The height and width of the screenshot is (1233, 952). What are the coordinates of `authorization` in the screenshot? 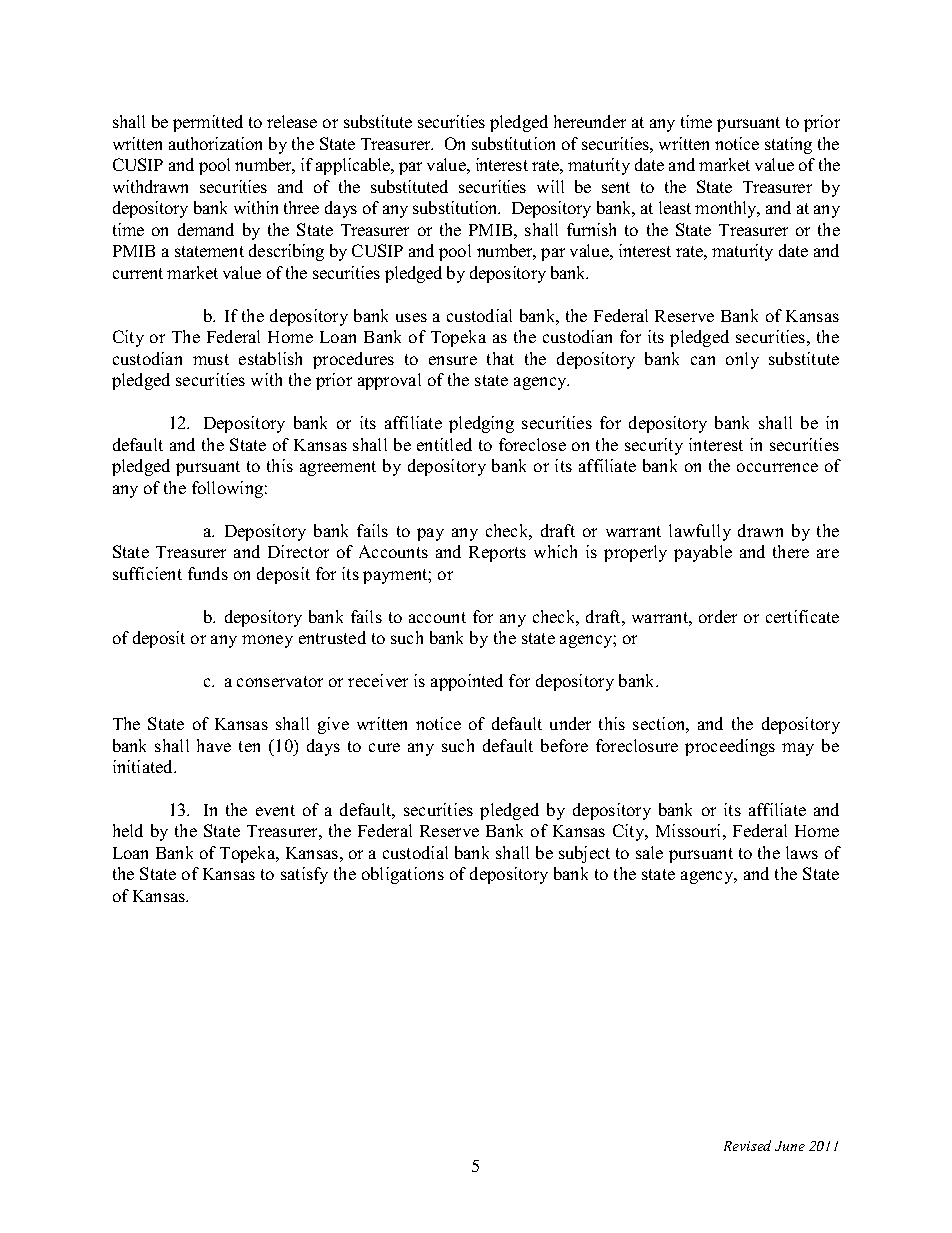 It's located at (215, 143).
